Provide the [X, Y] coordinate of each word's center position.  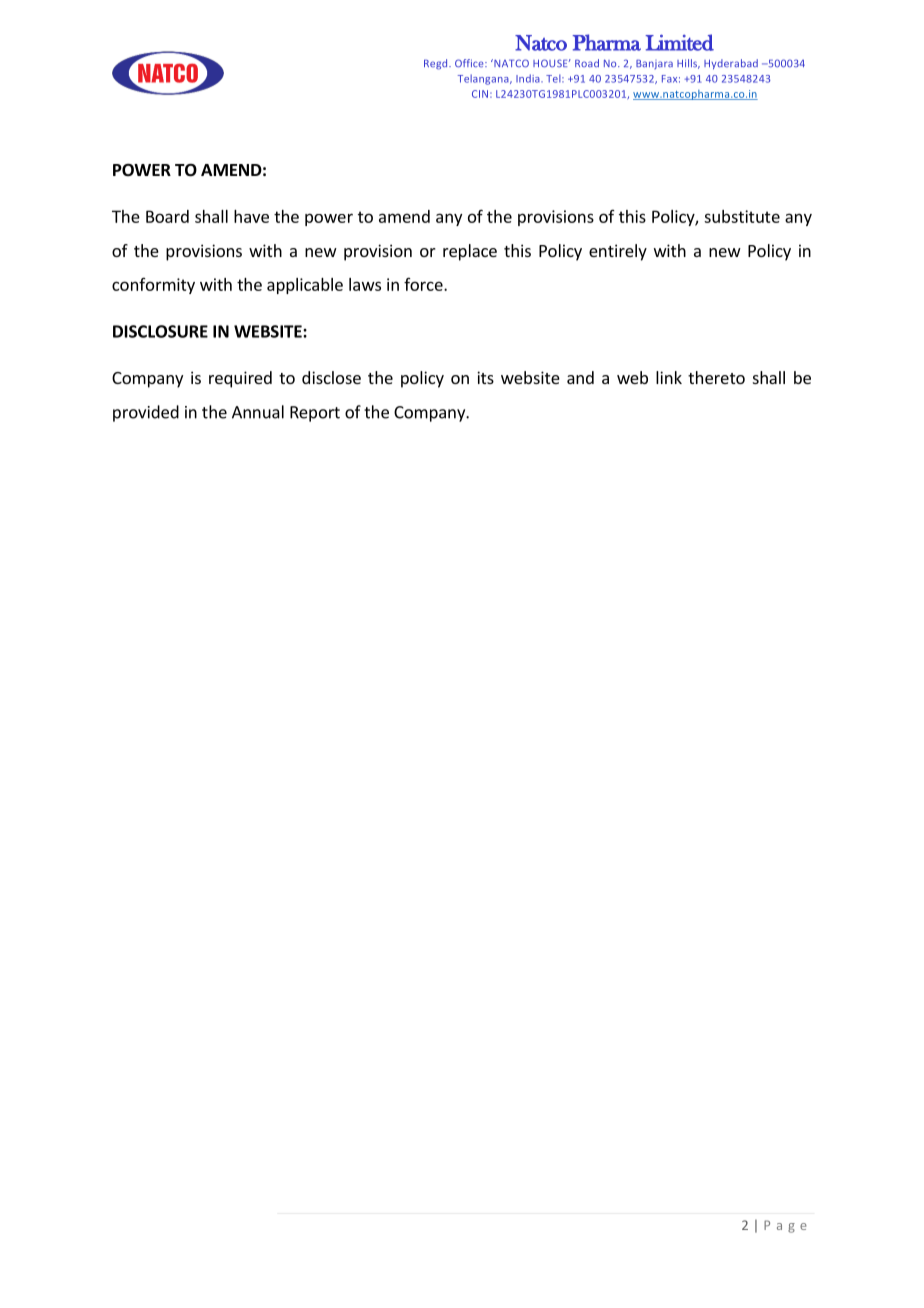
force [424, 284]
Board [167, 216]
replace [470, 252]
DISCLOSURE [160, 331]
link [669, 377]
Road [587, 63]
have [251, 216]
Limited [679, 42]
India [529, 78]
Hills [688, 64]
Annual [258, 412]
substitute [742, 216]
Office [470, 63]
